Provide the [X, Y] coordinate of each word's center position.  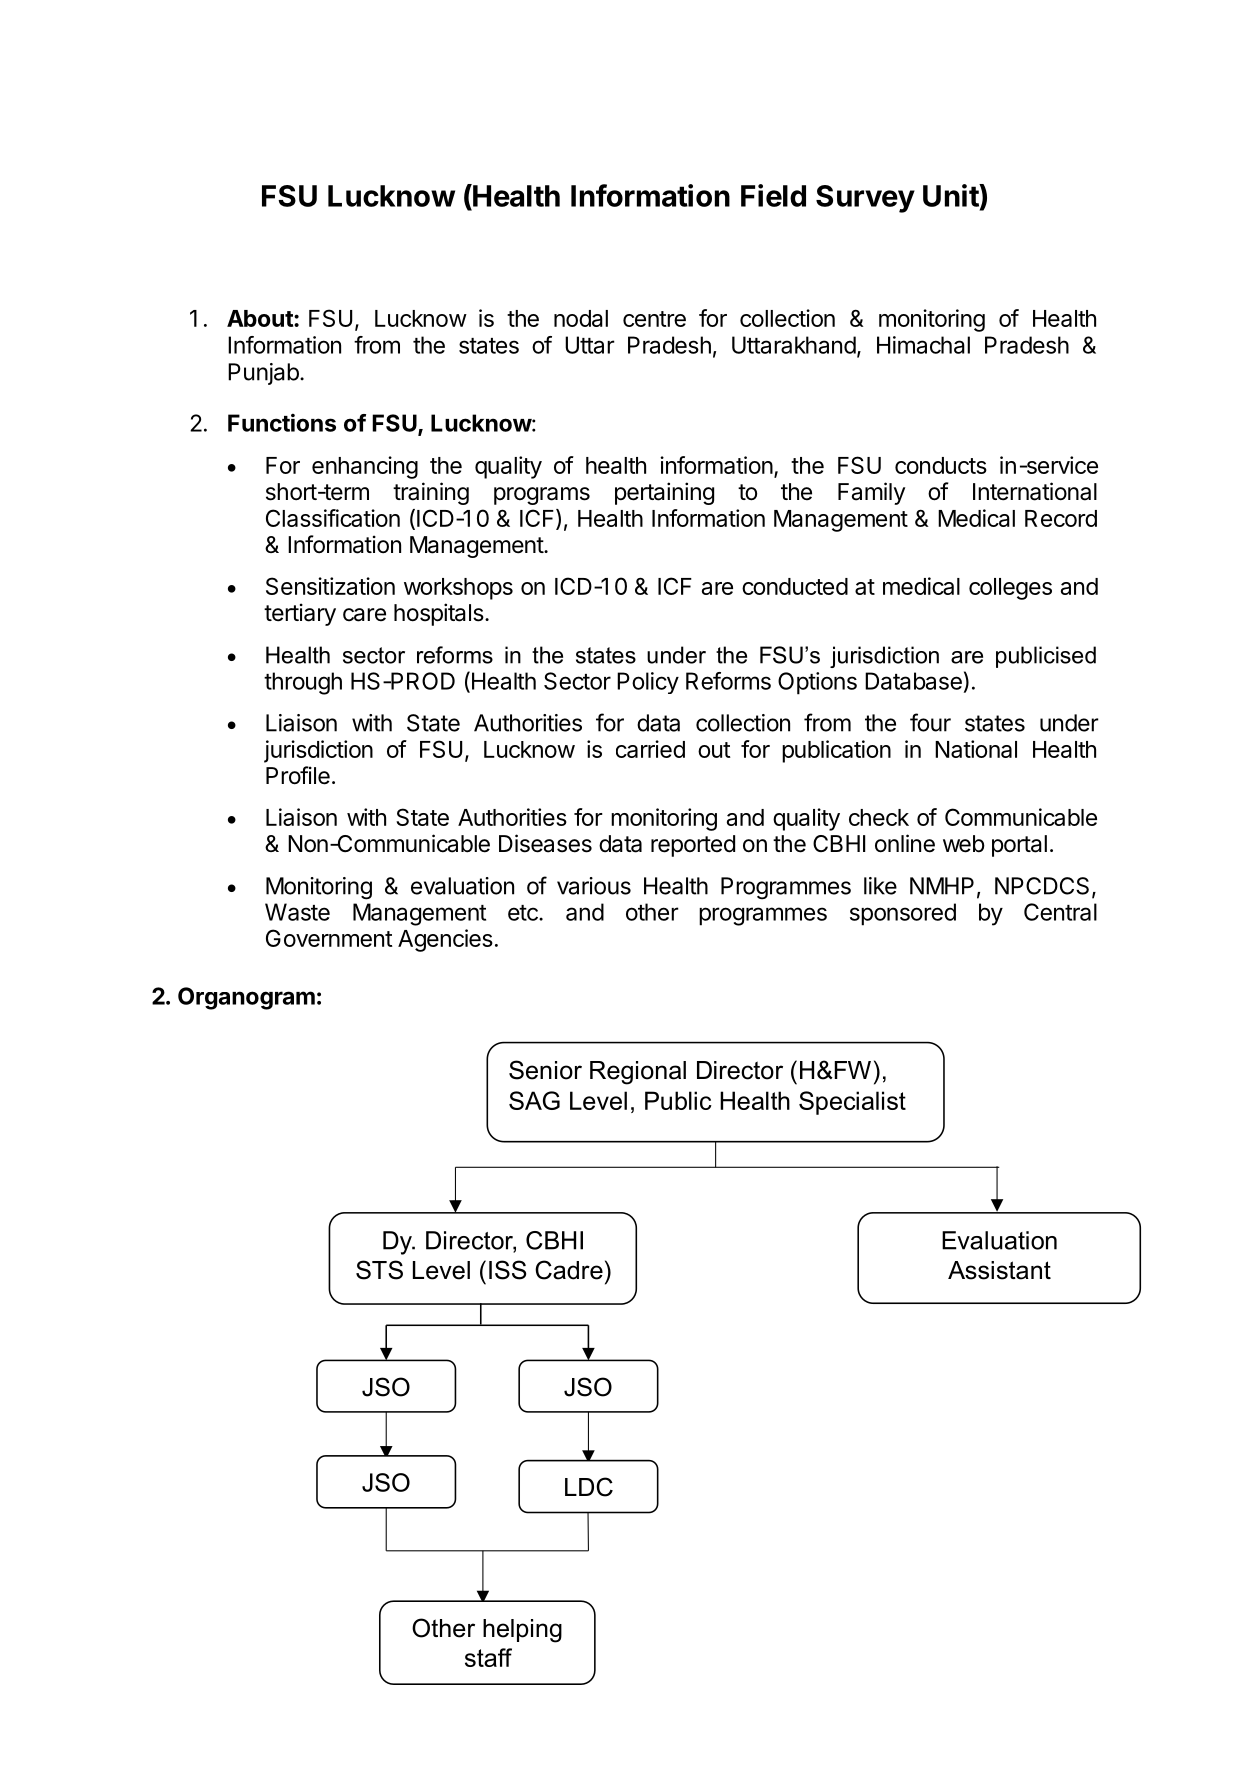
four [930, 722]
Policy [648, 683]
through [303, 683]
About [261, 318]
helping [522, 1631]
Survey [865, 199]
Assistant [999, 1270]
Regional [638, 1073]
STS [379, 1270]
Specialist [852, 1103]
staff [488, 1657]
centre [654, 319]
